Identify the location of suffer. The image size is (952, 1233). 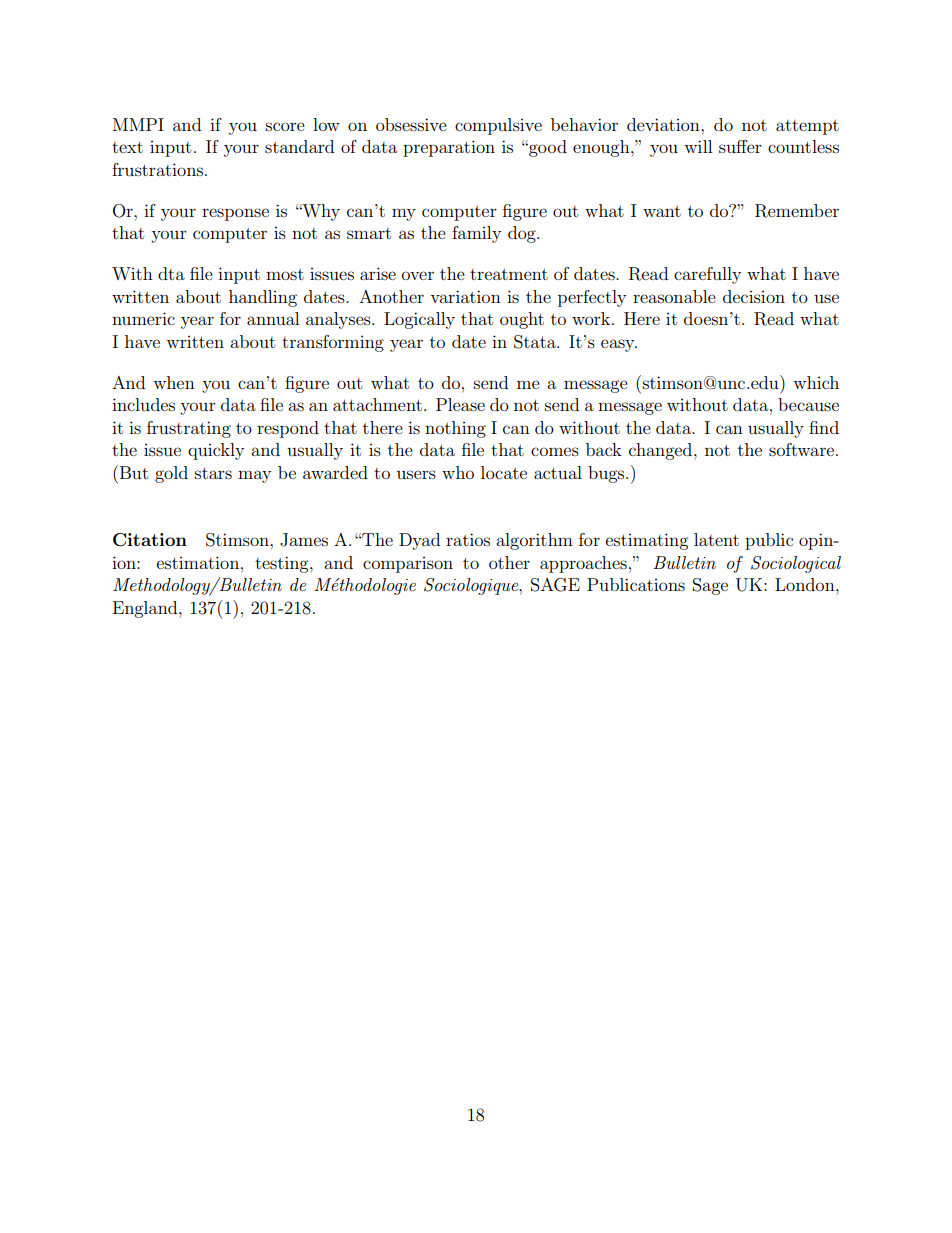
(740, 146).
